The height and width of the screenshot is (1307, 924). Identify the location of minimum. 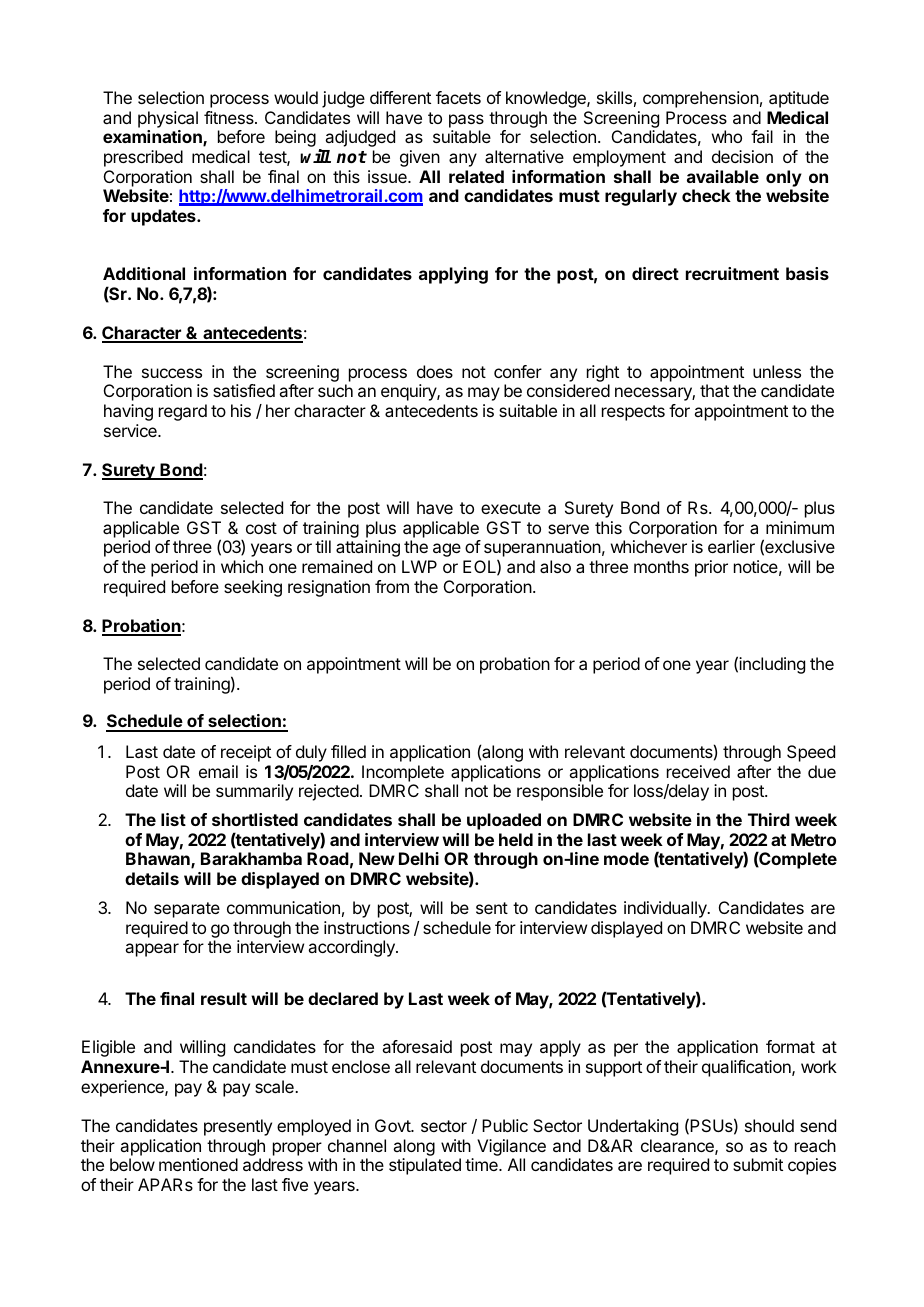
(800, 527).
